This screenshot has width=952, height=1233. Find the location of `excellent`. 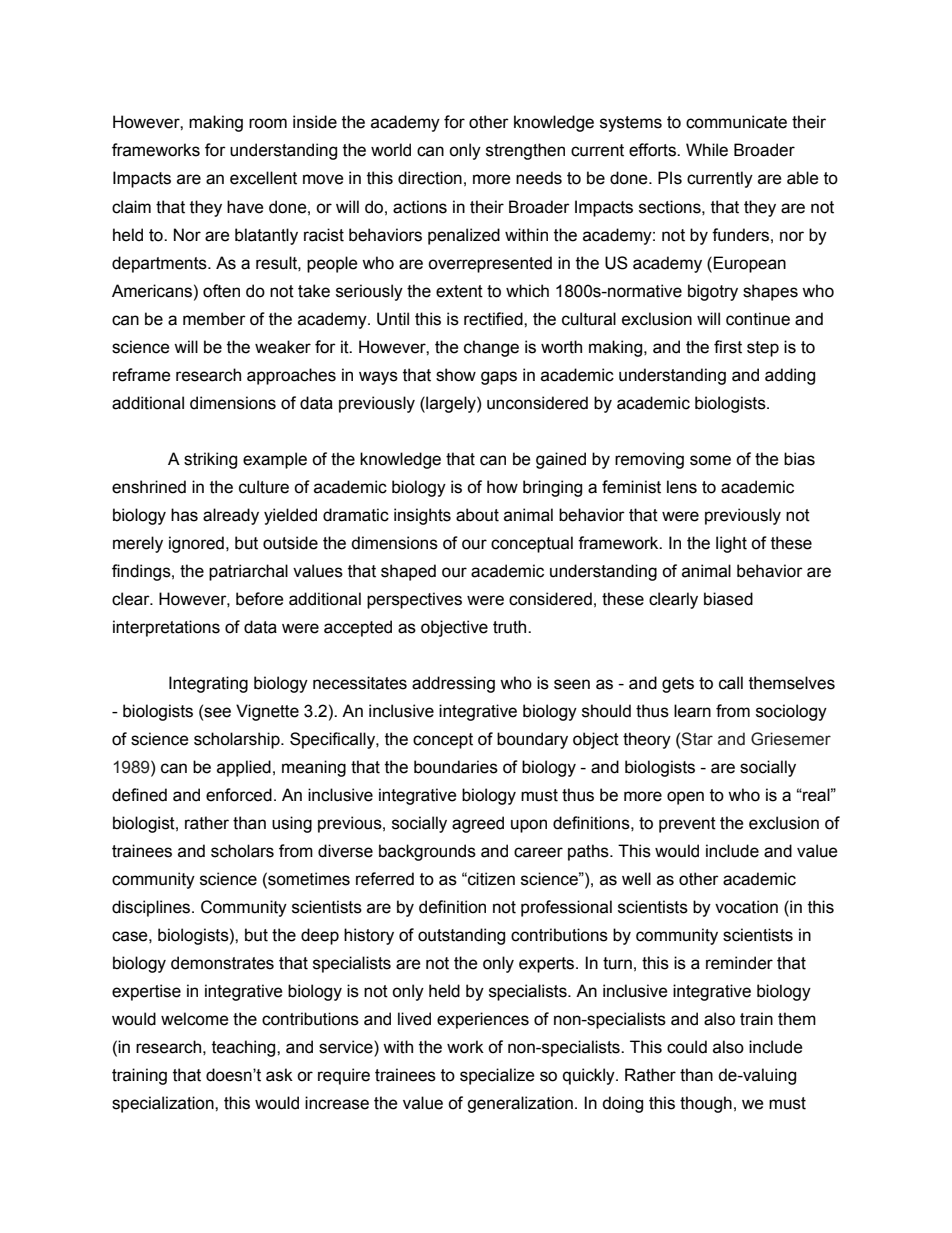

excellent is located at coordinates (263, 178).
